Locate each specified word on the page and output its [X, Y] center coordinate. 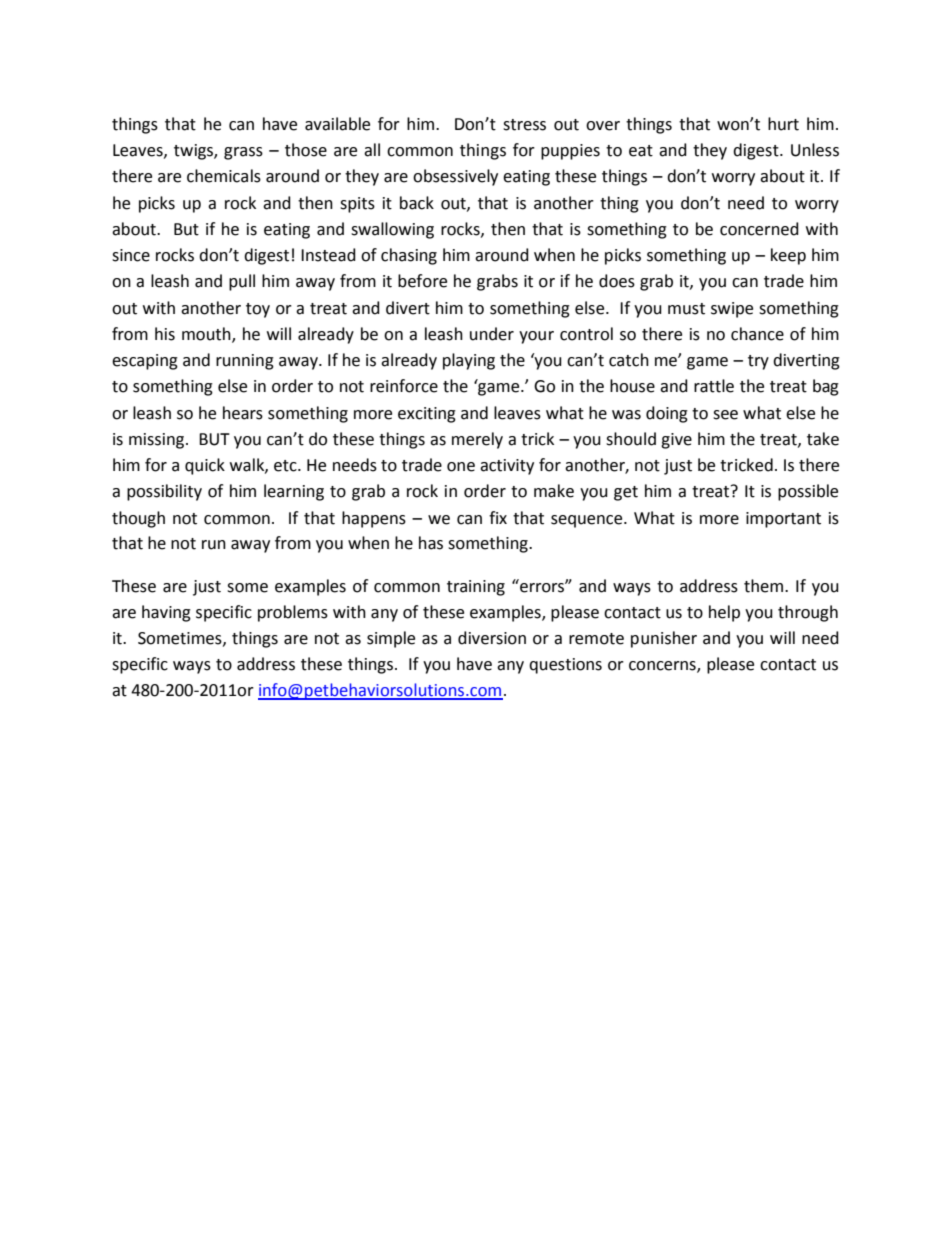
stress [524, 125]
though [138, 519]
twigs [194, 152]
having [166, 613]
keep [788, 256]
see [725, 415]
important [783, 520]
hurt [783, 124]
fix [498, 517]
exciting [427, 415]
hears [243, 413]
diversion [492, 638]
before [422, 281]
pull [242, 282]
